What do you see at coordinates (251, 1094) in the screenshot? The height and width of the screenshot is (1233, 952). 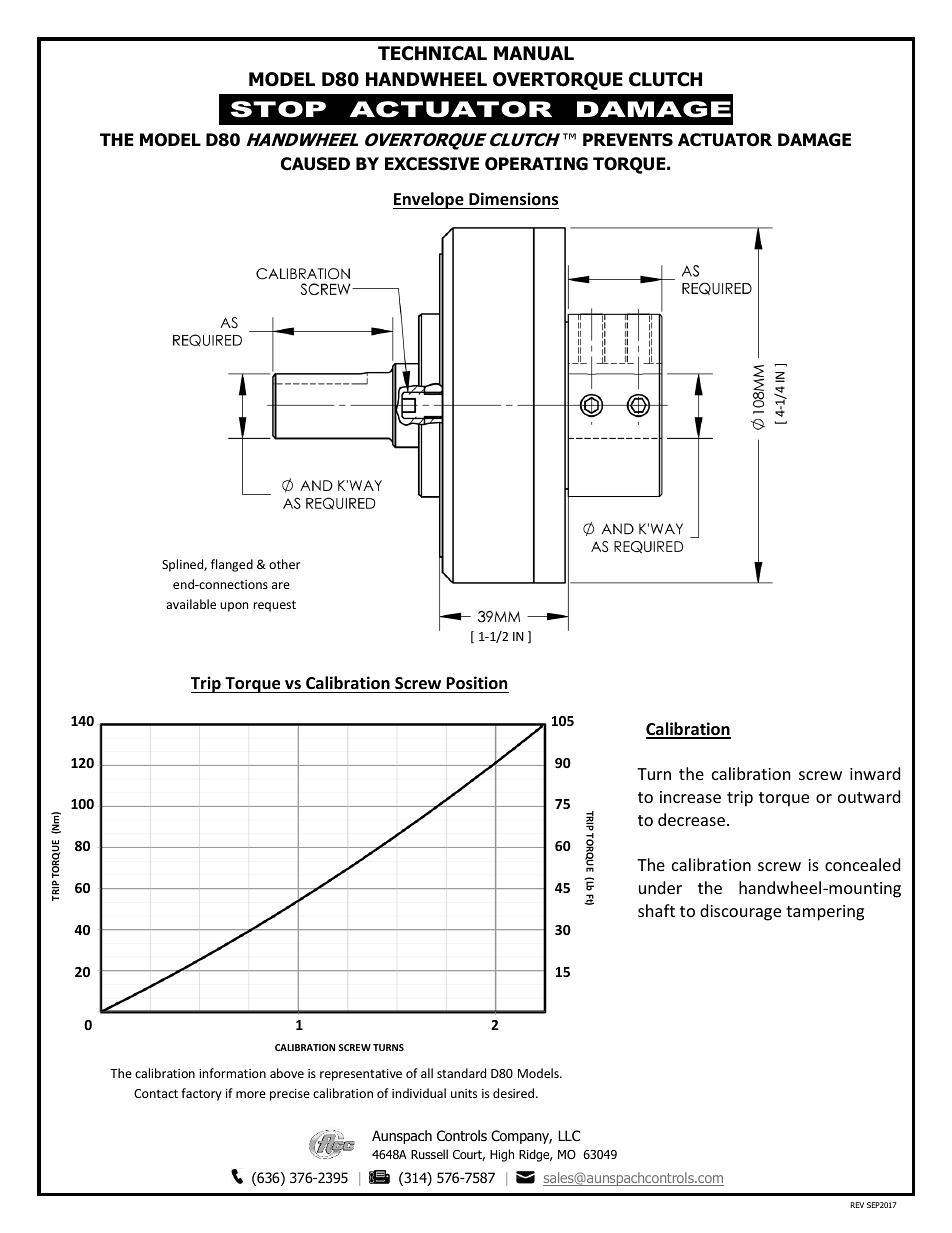 I see `more` at bounding box center [251, 1094].
